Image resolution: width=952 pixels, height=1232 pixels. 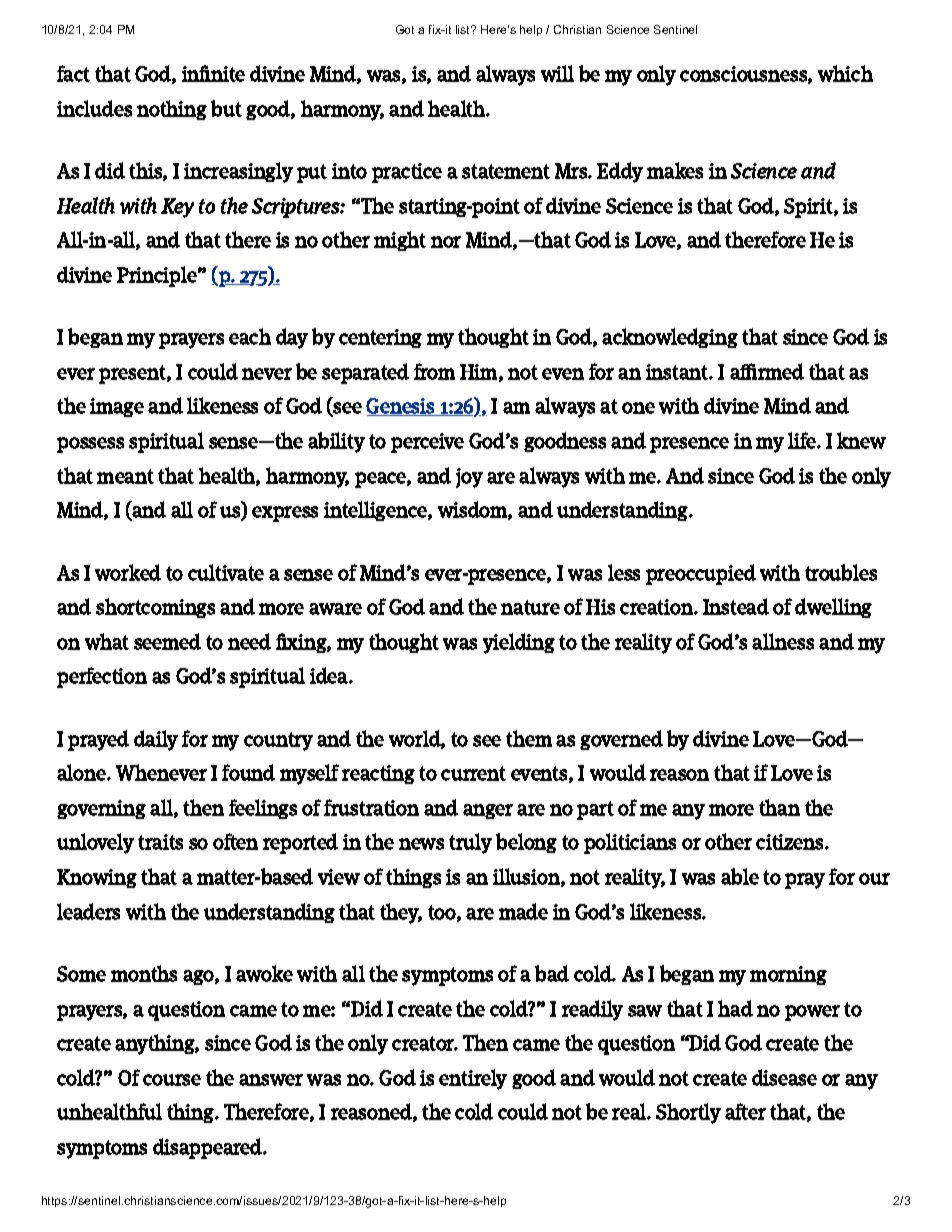 I want to click on each, so click(x=250, y=336).
